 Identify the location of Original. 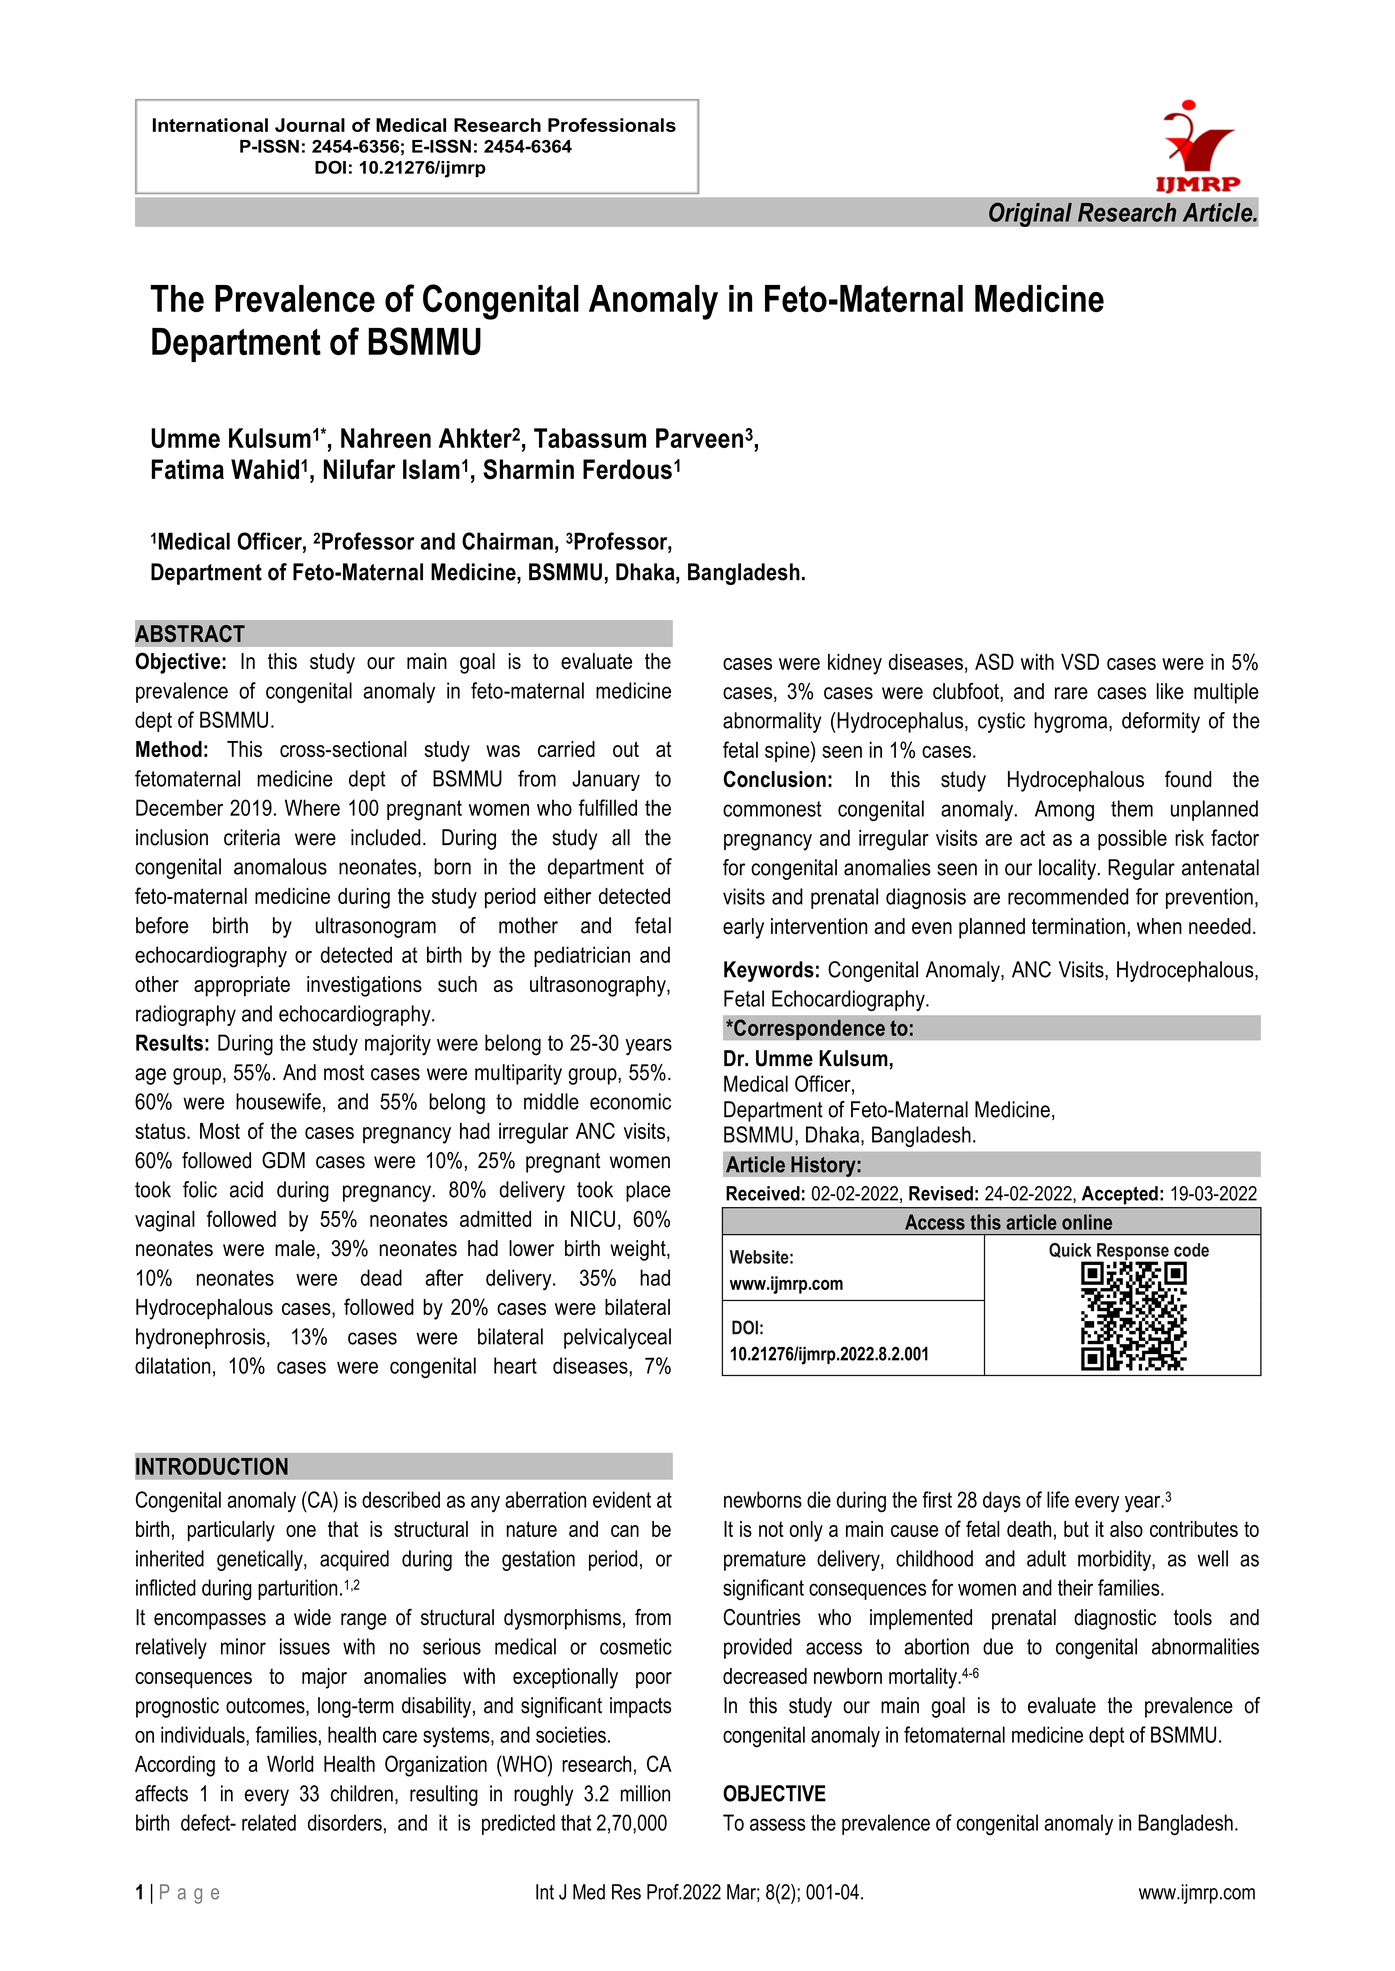
(1030, 214).
